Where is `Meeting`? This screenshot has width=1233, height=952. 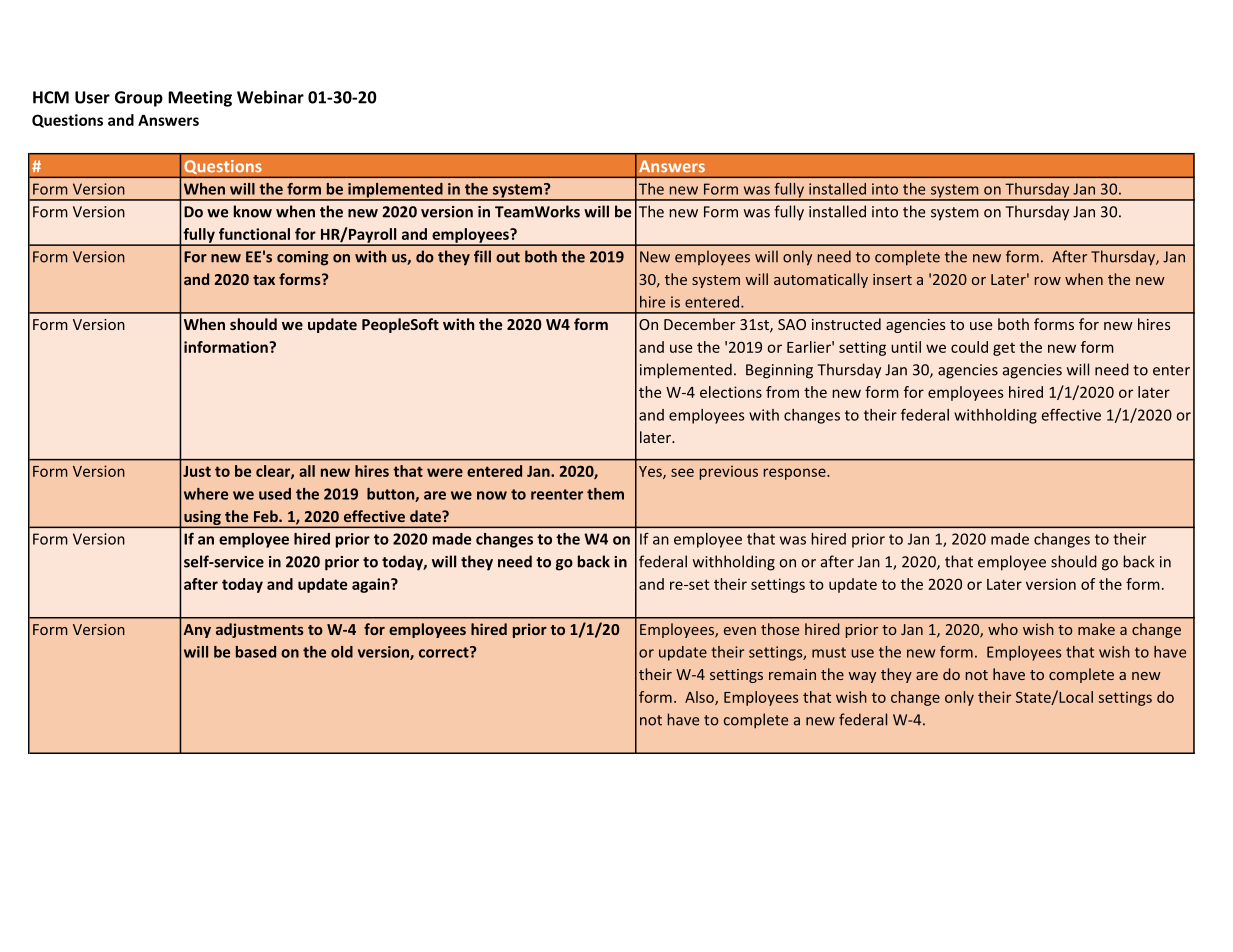
Meeting is located at coordinates (200, 99).
